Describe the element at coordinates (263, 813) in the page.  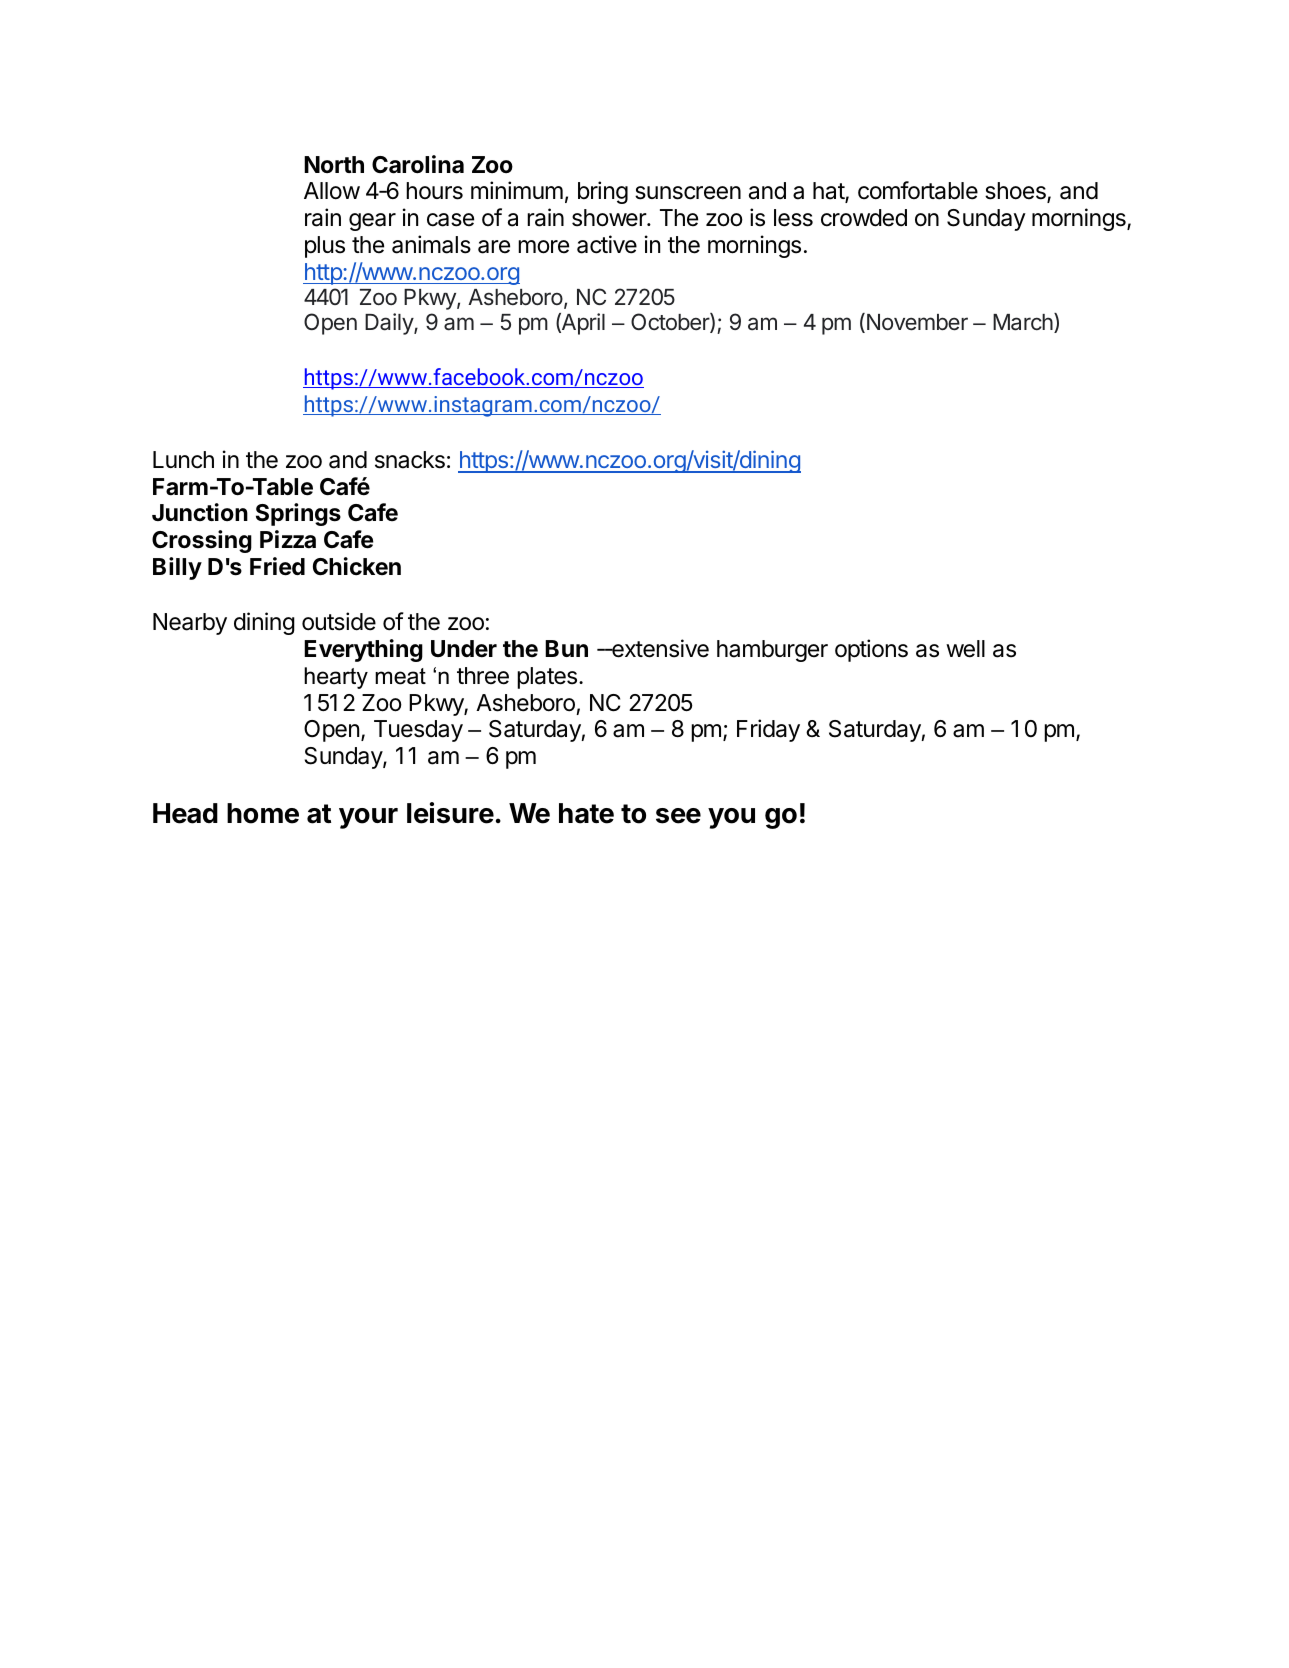
I see `home` at that location.
